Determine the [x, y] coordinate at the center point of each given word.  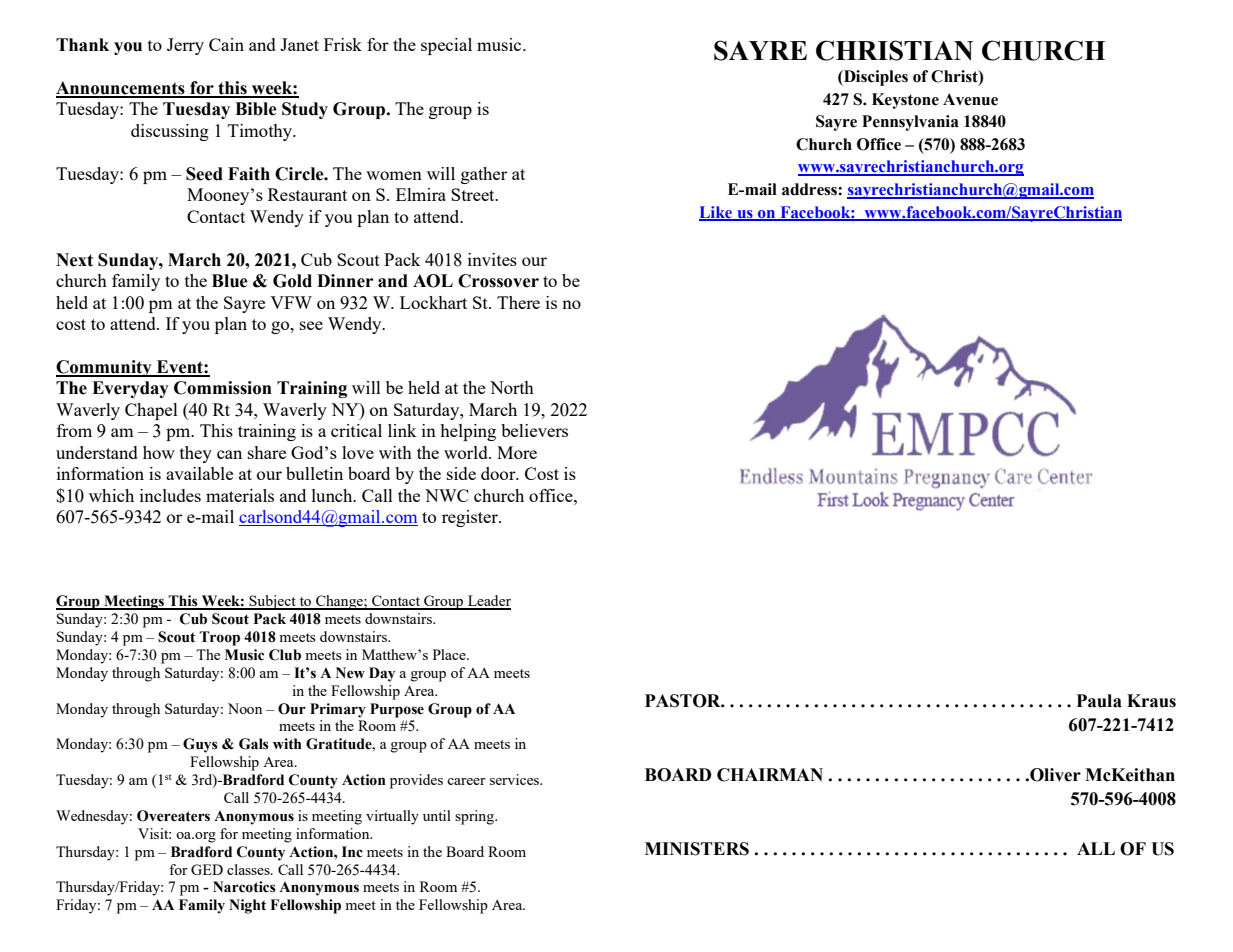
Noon [245, 708]
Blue [230, 281]
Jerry [185, 46]
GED [207, 869]
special [446, 46]
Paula [1099, 701]
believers [534, 430]
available [199, 473]
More [517, 452]
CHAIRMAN [770, 775]
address [810, 189]
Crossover [498, 281]
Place [450, 654]
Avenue [970, 99]
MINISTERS [697, 849]
